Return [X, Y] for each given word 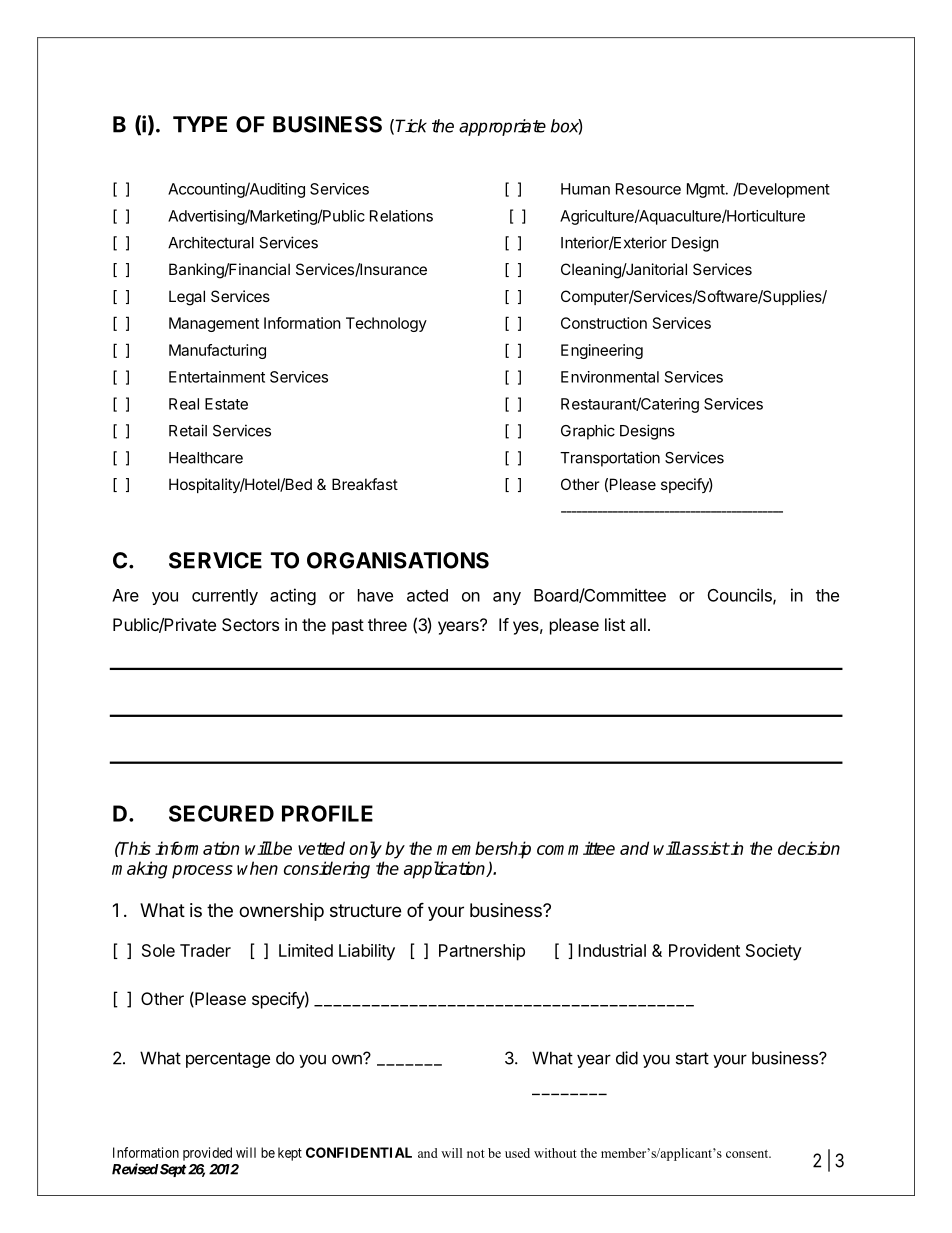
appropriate [502, 127]
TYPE [200, 124]
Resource [648, 189]
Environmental [610, 377]
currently [225, 597]
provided [207, 1154]
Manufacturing [217, 351]
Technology [386, 324]
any [507, 598]
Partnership [482, 952]
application [446, 870]
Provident [704, 950]
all [638, 624]
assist [704, 848]
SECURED [221, 813]
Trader [205, 950]
